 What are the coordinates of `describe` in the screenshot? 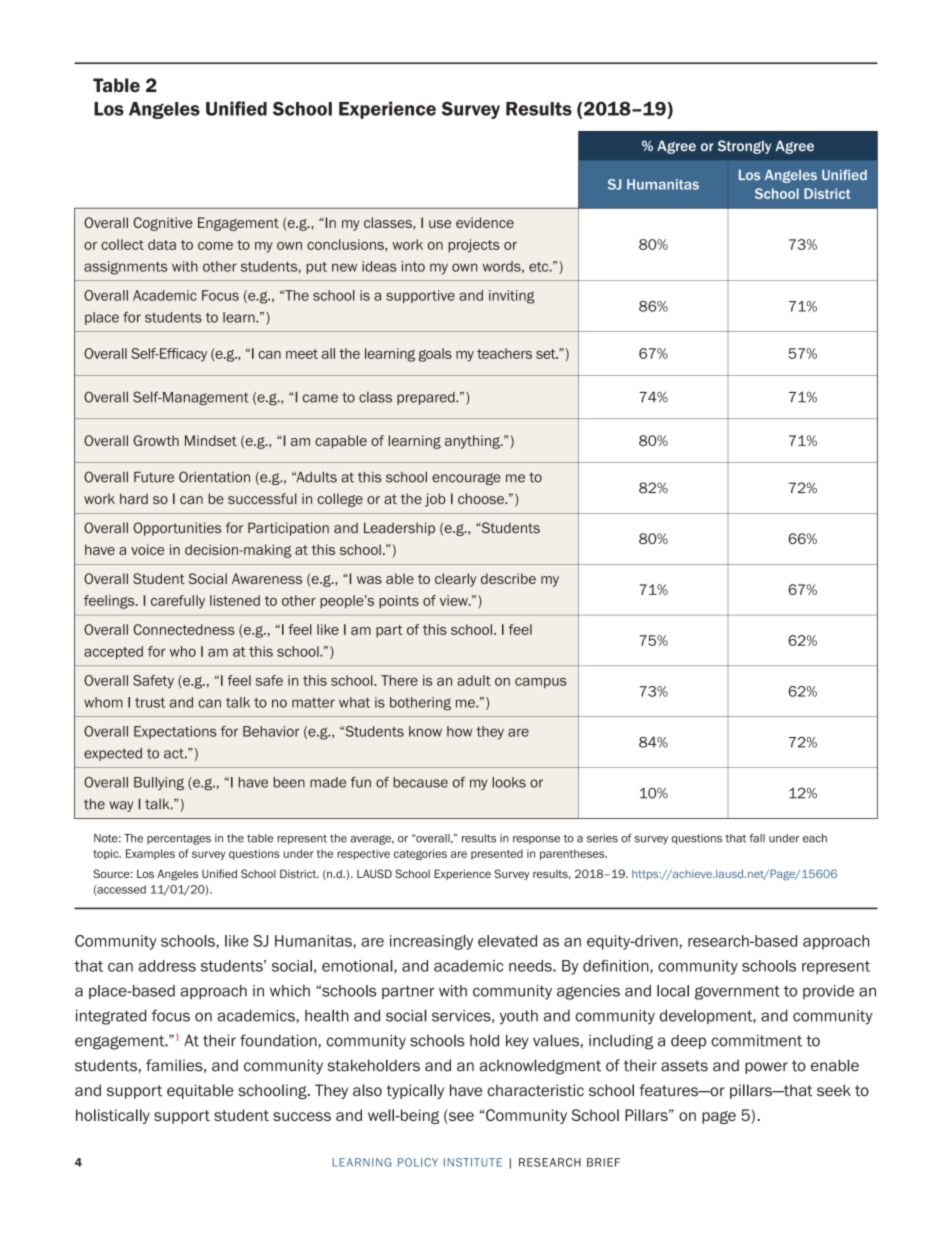 It's located at (508, 578).
